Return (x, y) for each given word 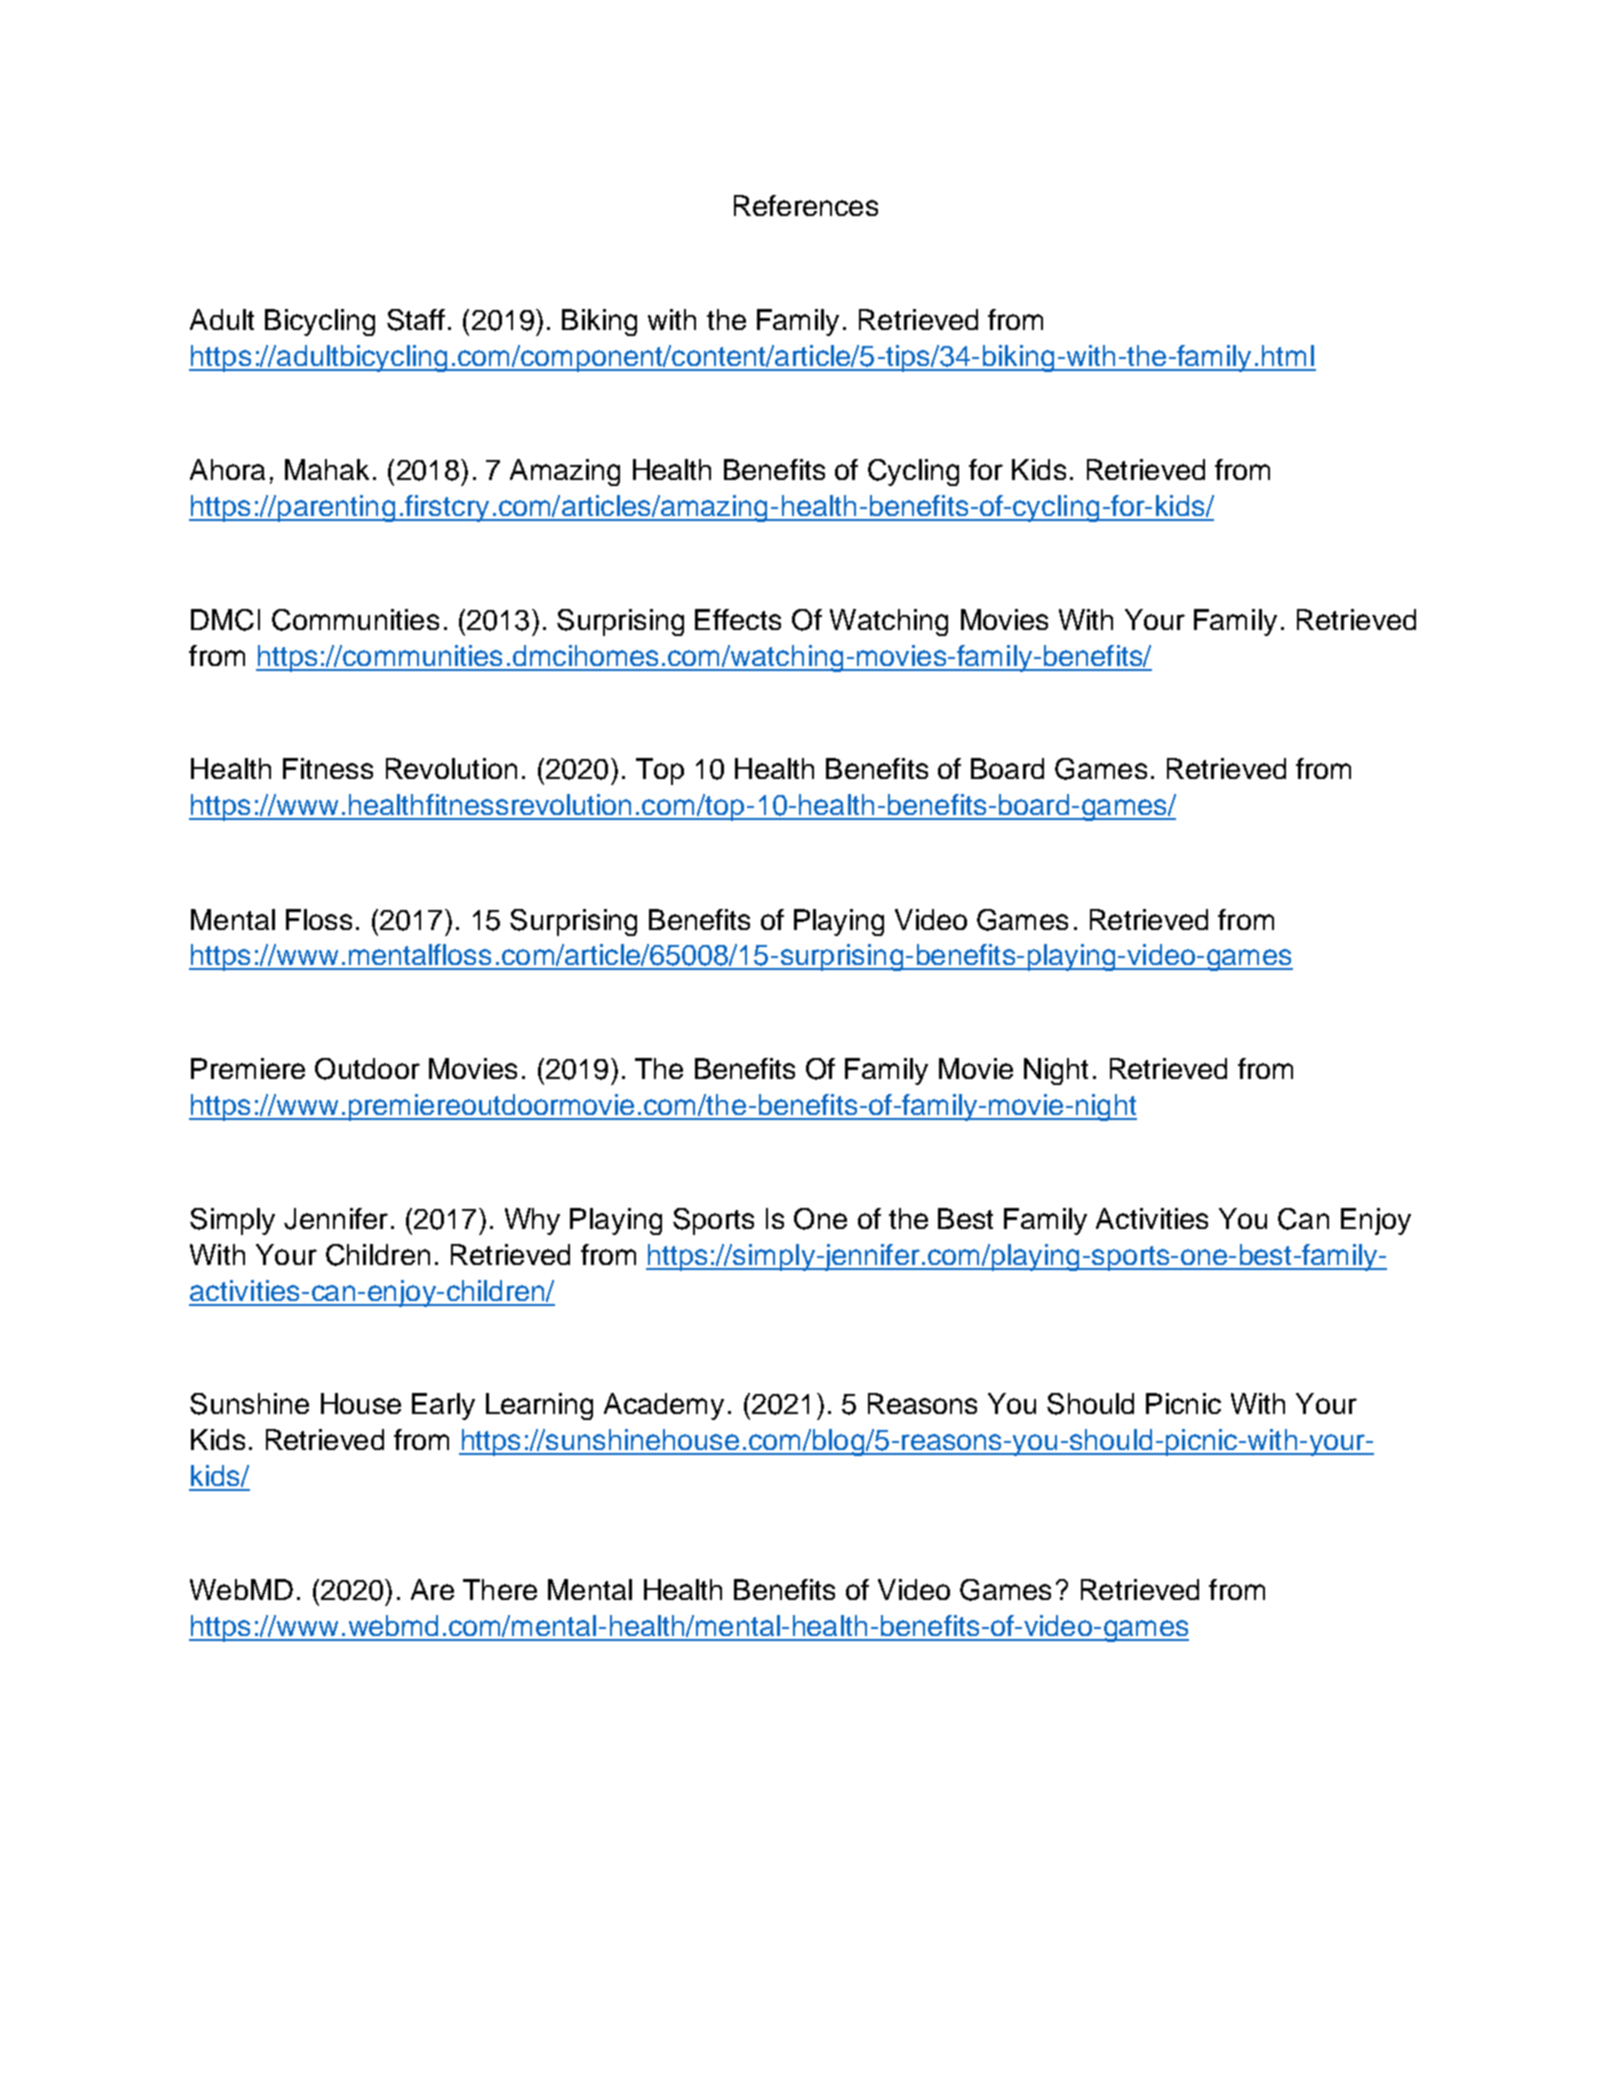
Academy (664, 1406)
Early (443, 1406)
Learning (539, 1406)
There (500, 1589)
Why (532, 1221)
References (806, 205)
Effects (738, 619)
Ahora (227, 469)
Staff (416, 320)
